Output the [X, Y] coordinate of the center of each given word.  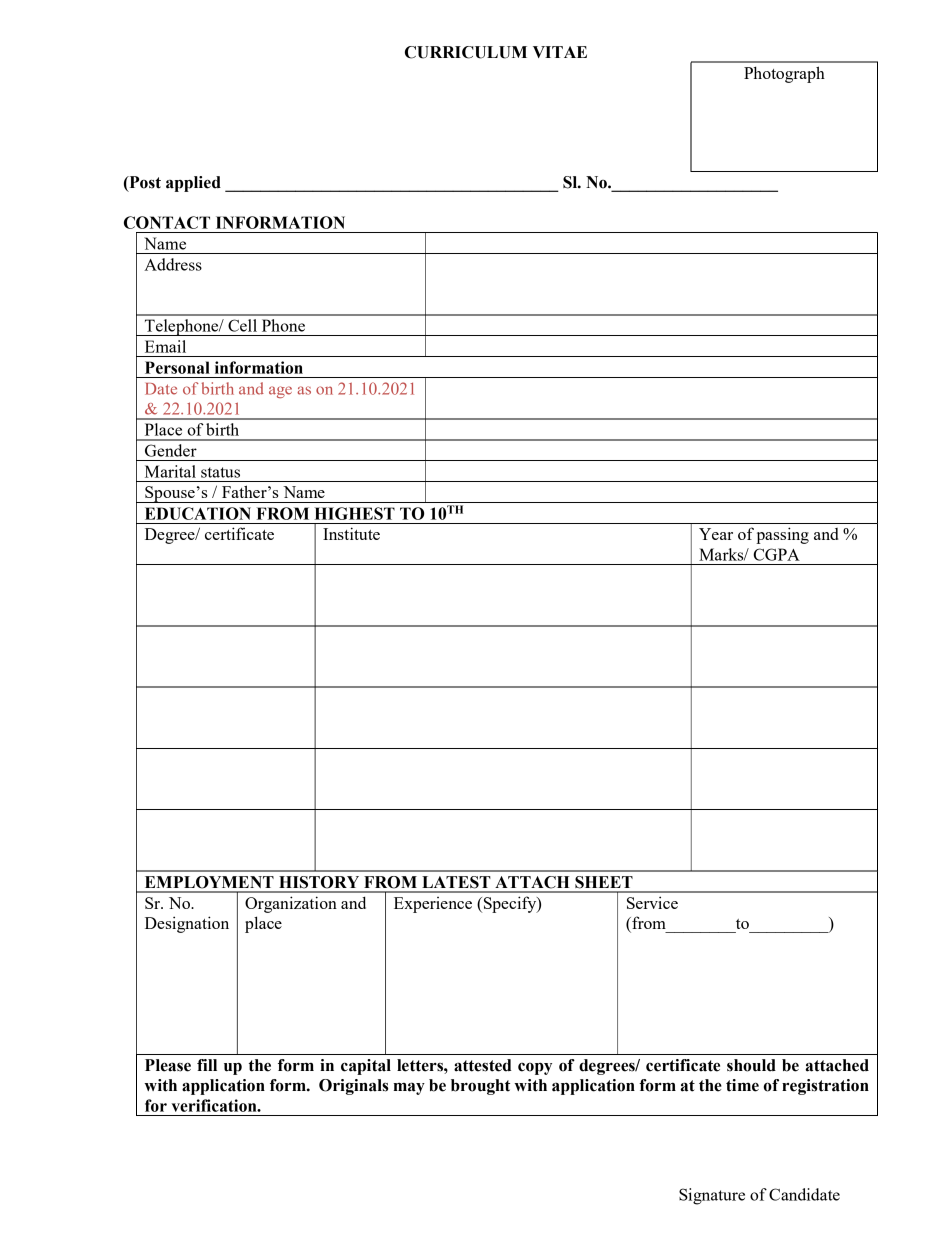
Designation [187, 924]
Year [716, 534]
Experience [433, 905]
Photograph [784, 74]
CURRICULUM [466, 52]
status [220, 472]
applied [193, 184]
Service [652, 902]
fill [207, 1065]
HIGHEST [355, 513]
